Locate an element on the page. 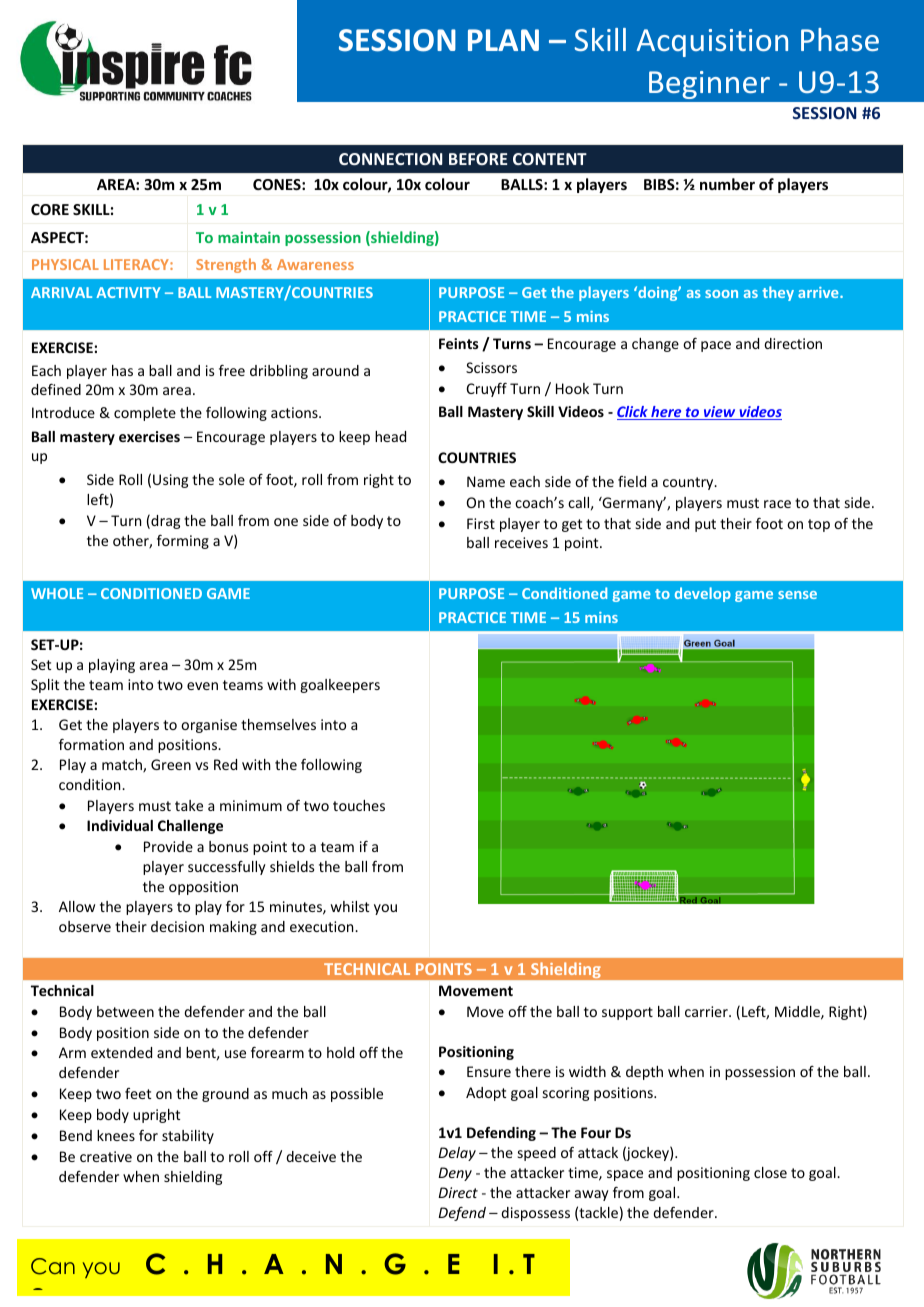 The height and width of the document is (1307, 924). PLAN is located at coordinates (503, 40).
